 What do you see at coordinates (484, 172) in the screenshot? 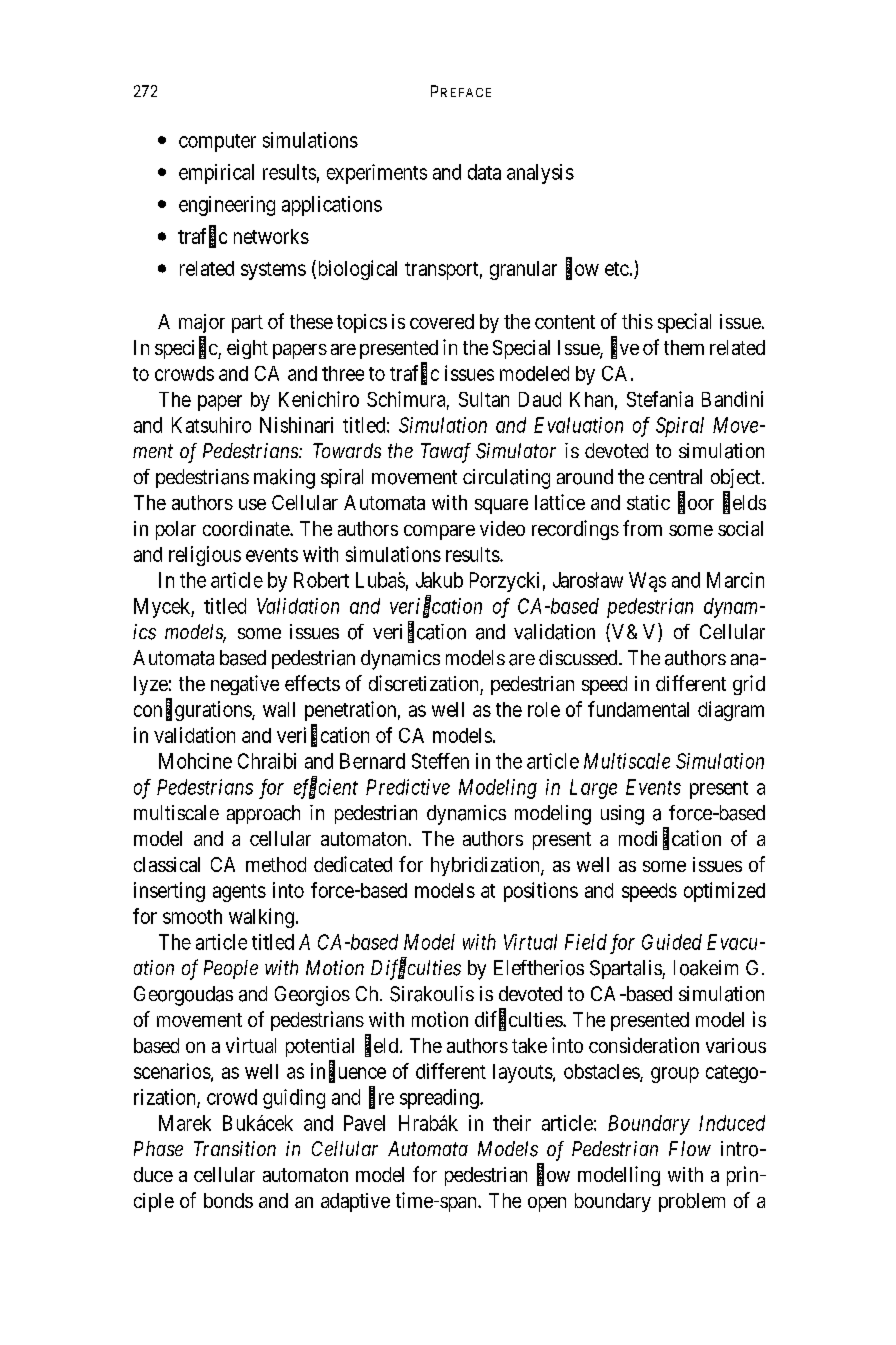
I see `data` at bounding box center [484, 172].
